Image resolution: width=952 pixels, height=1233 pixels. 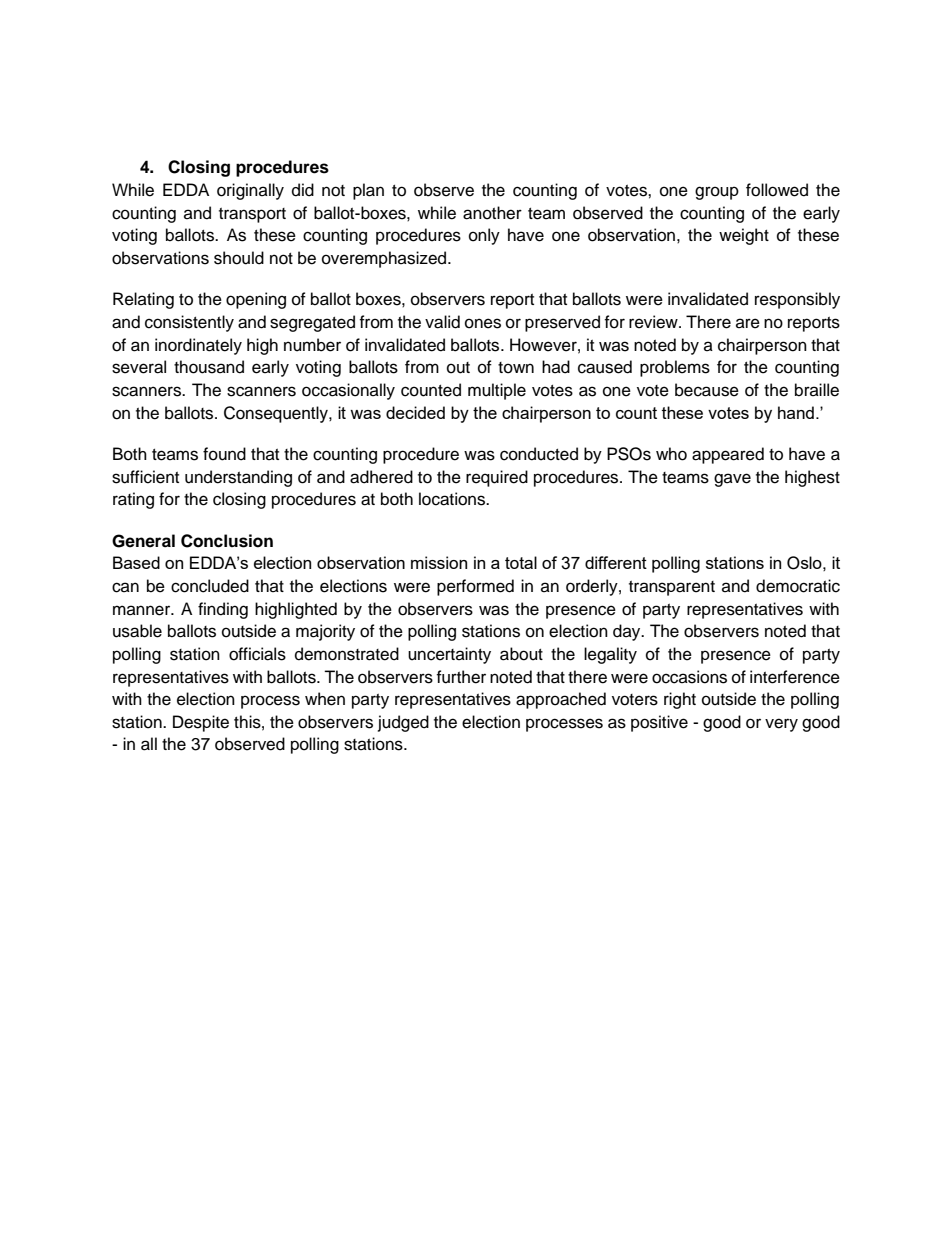 What do you see at coordinates (516, 368) in the screenshot?
I see `town` at bounding box center [516, 368].
